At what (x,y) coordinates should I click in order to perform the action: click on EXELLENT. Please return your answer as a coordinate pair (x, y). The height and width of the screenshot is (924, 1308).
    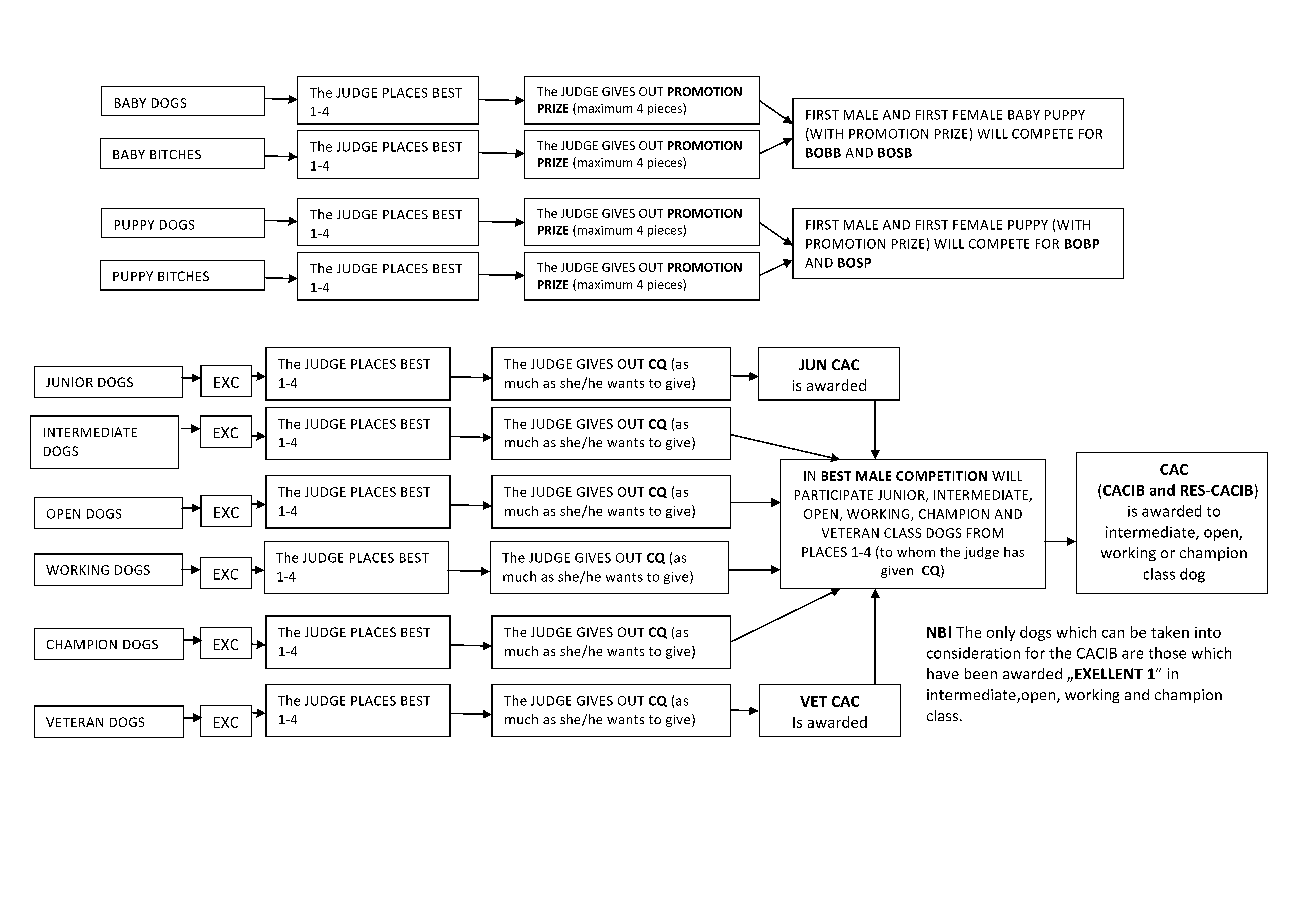
    Looking at the image, I should click on (1109, 673).
